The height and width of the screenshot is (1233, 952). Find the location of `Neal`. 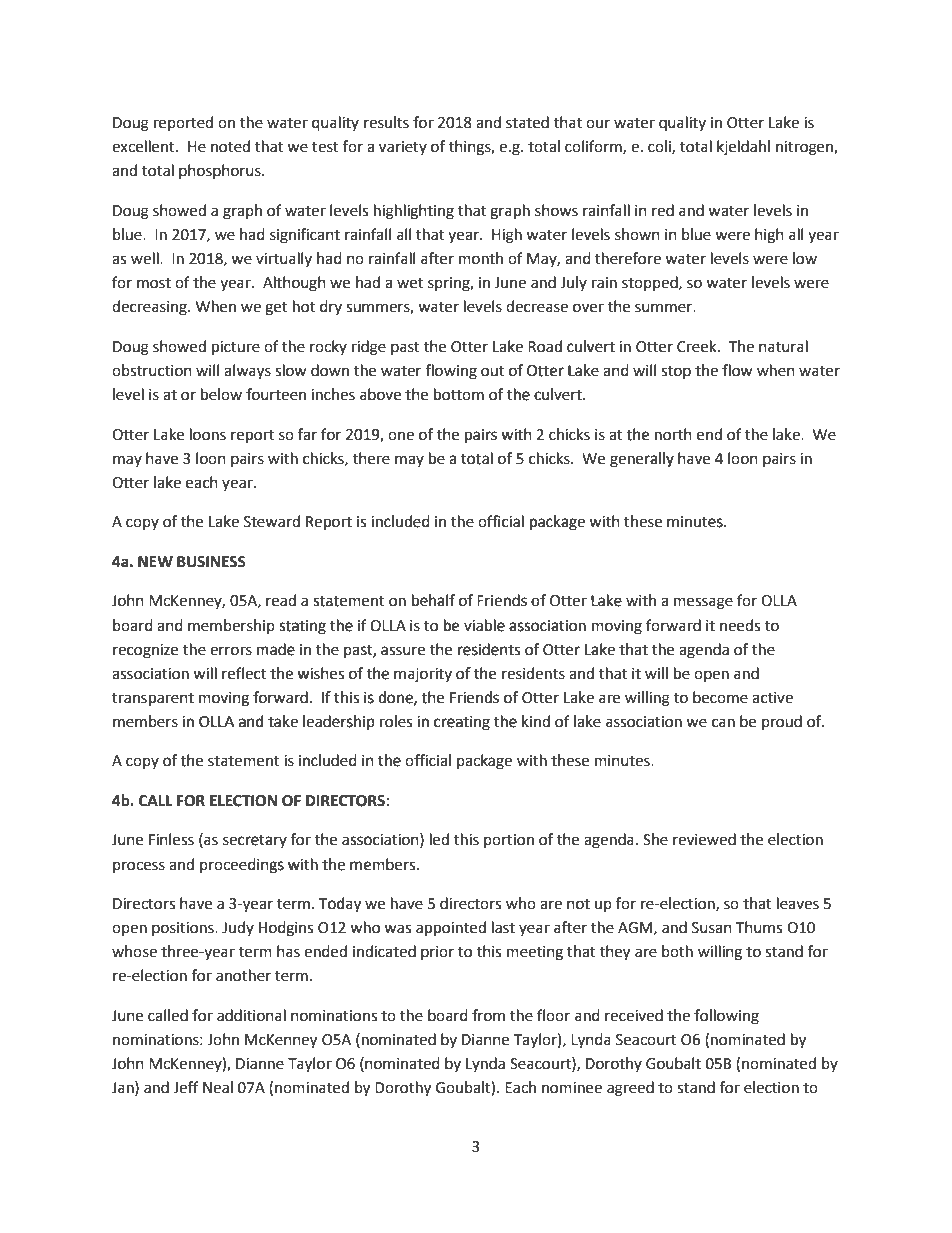

Neal is located at coordinates (218, 1087).
